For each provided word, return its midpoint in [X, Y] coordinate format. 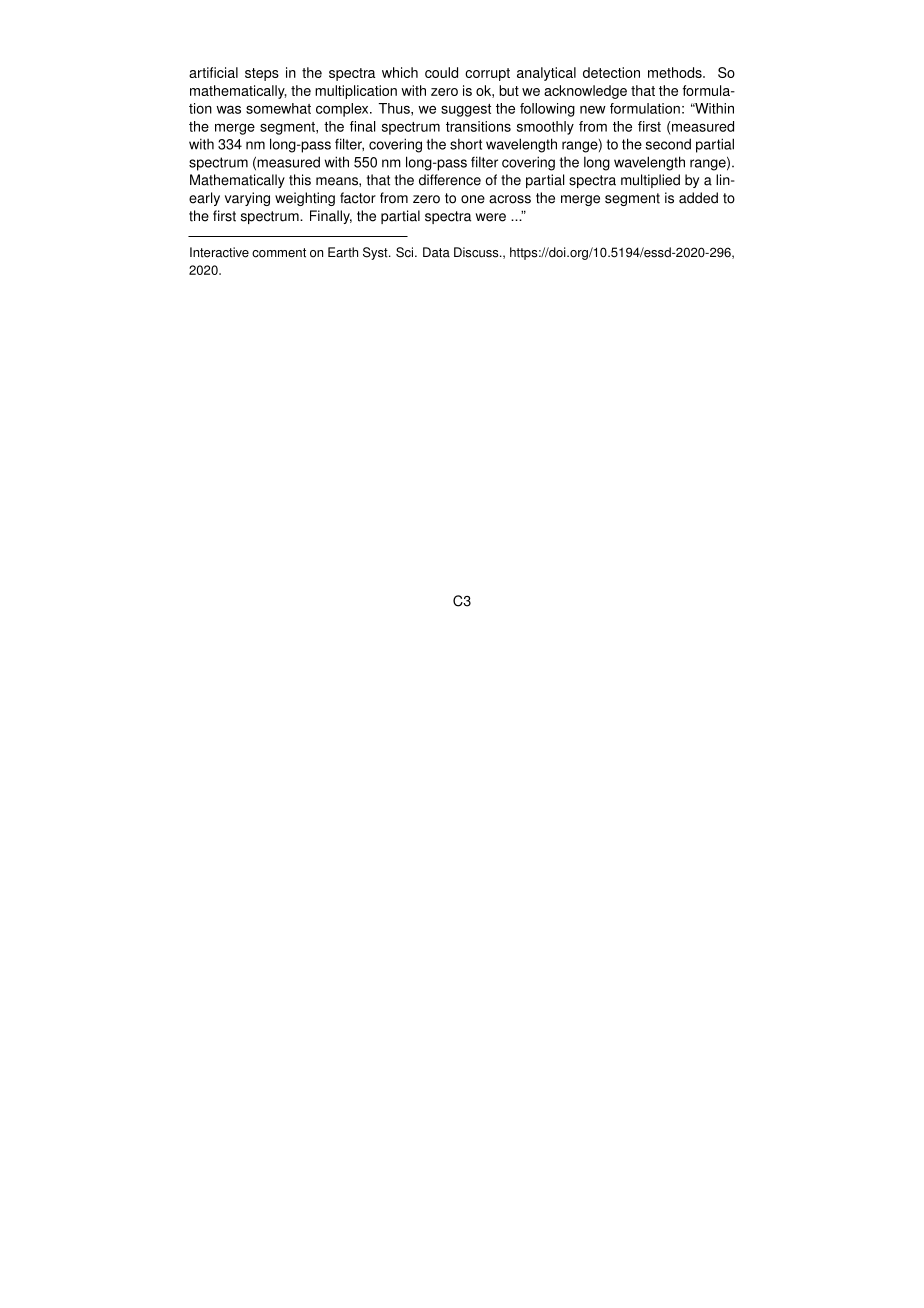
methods [676, 72]
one [473, 199]
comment [279, 253]
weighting [305, 199]
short [466, 144]
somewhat [278, 108]
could [441, 72]
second [668, 144]
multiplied [650, 181]
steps [262, 74]
